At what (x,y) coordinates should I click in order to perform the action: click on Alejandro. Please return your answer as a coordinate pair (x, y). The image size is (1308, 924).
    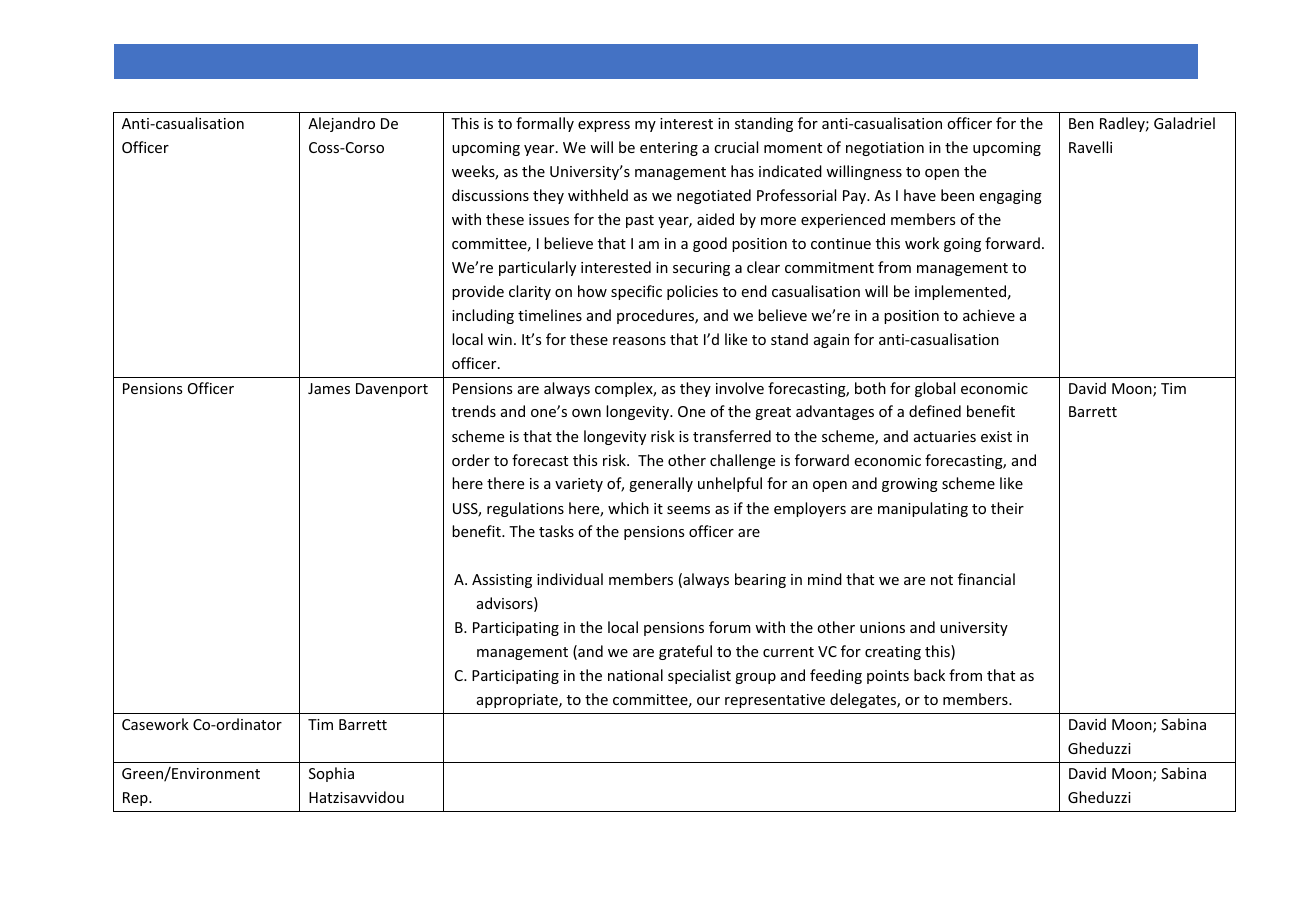
    Looking at the image, I should click on (341, 124).
